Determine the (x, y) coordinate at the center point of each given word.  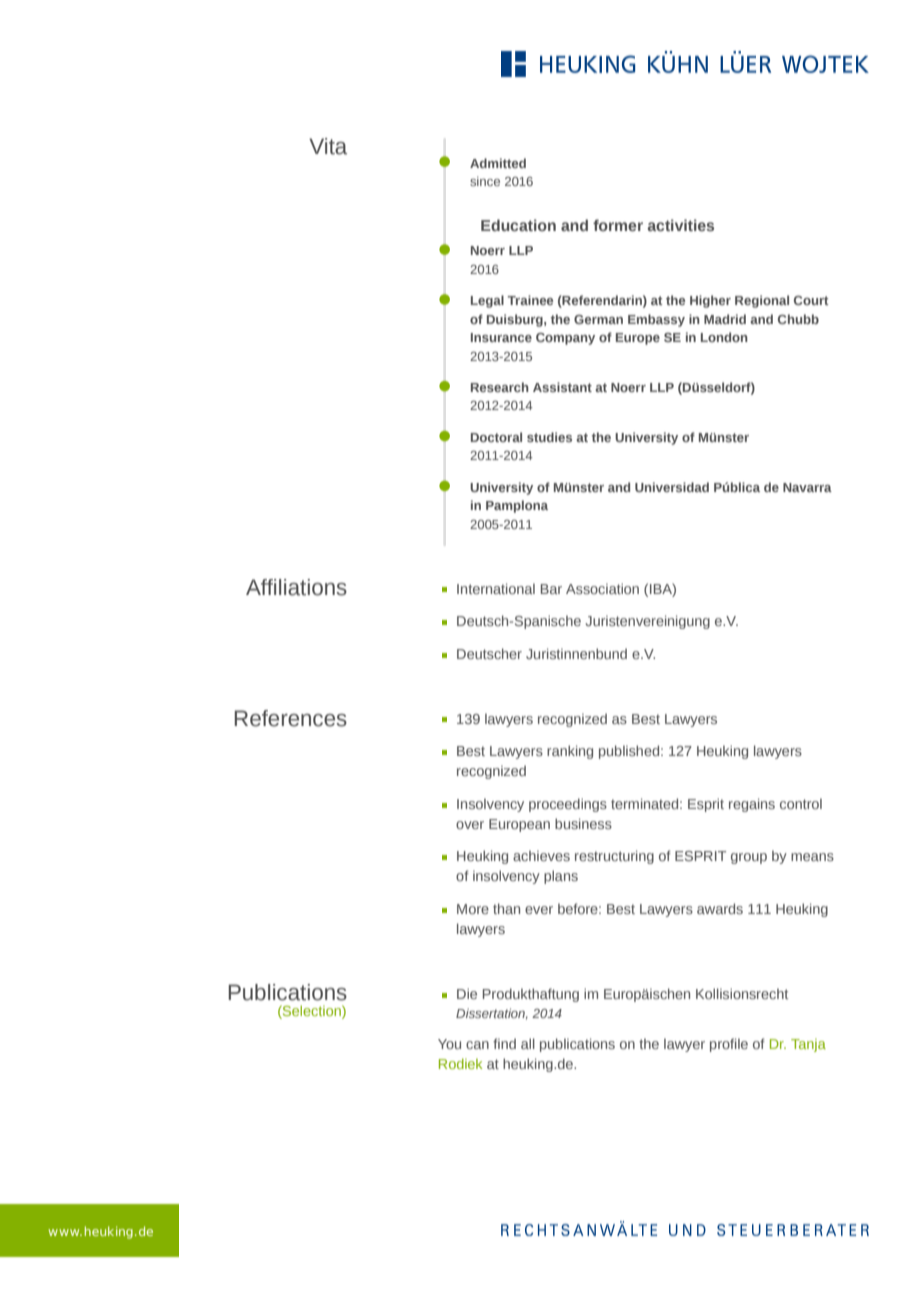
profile (729, 1045)
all (528, 1043)
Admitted (498, 163)
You (449, 1044)
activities (681, 225)
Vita (328, 146)
